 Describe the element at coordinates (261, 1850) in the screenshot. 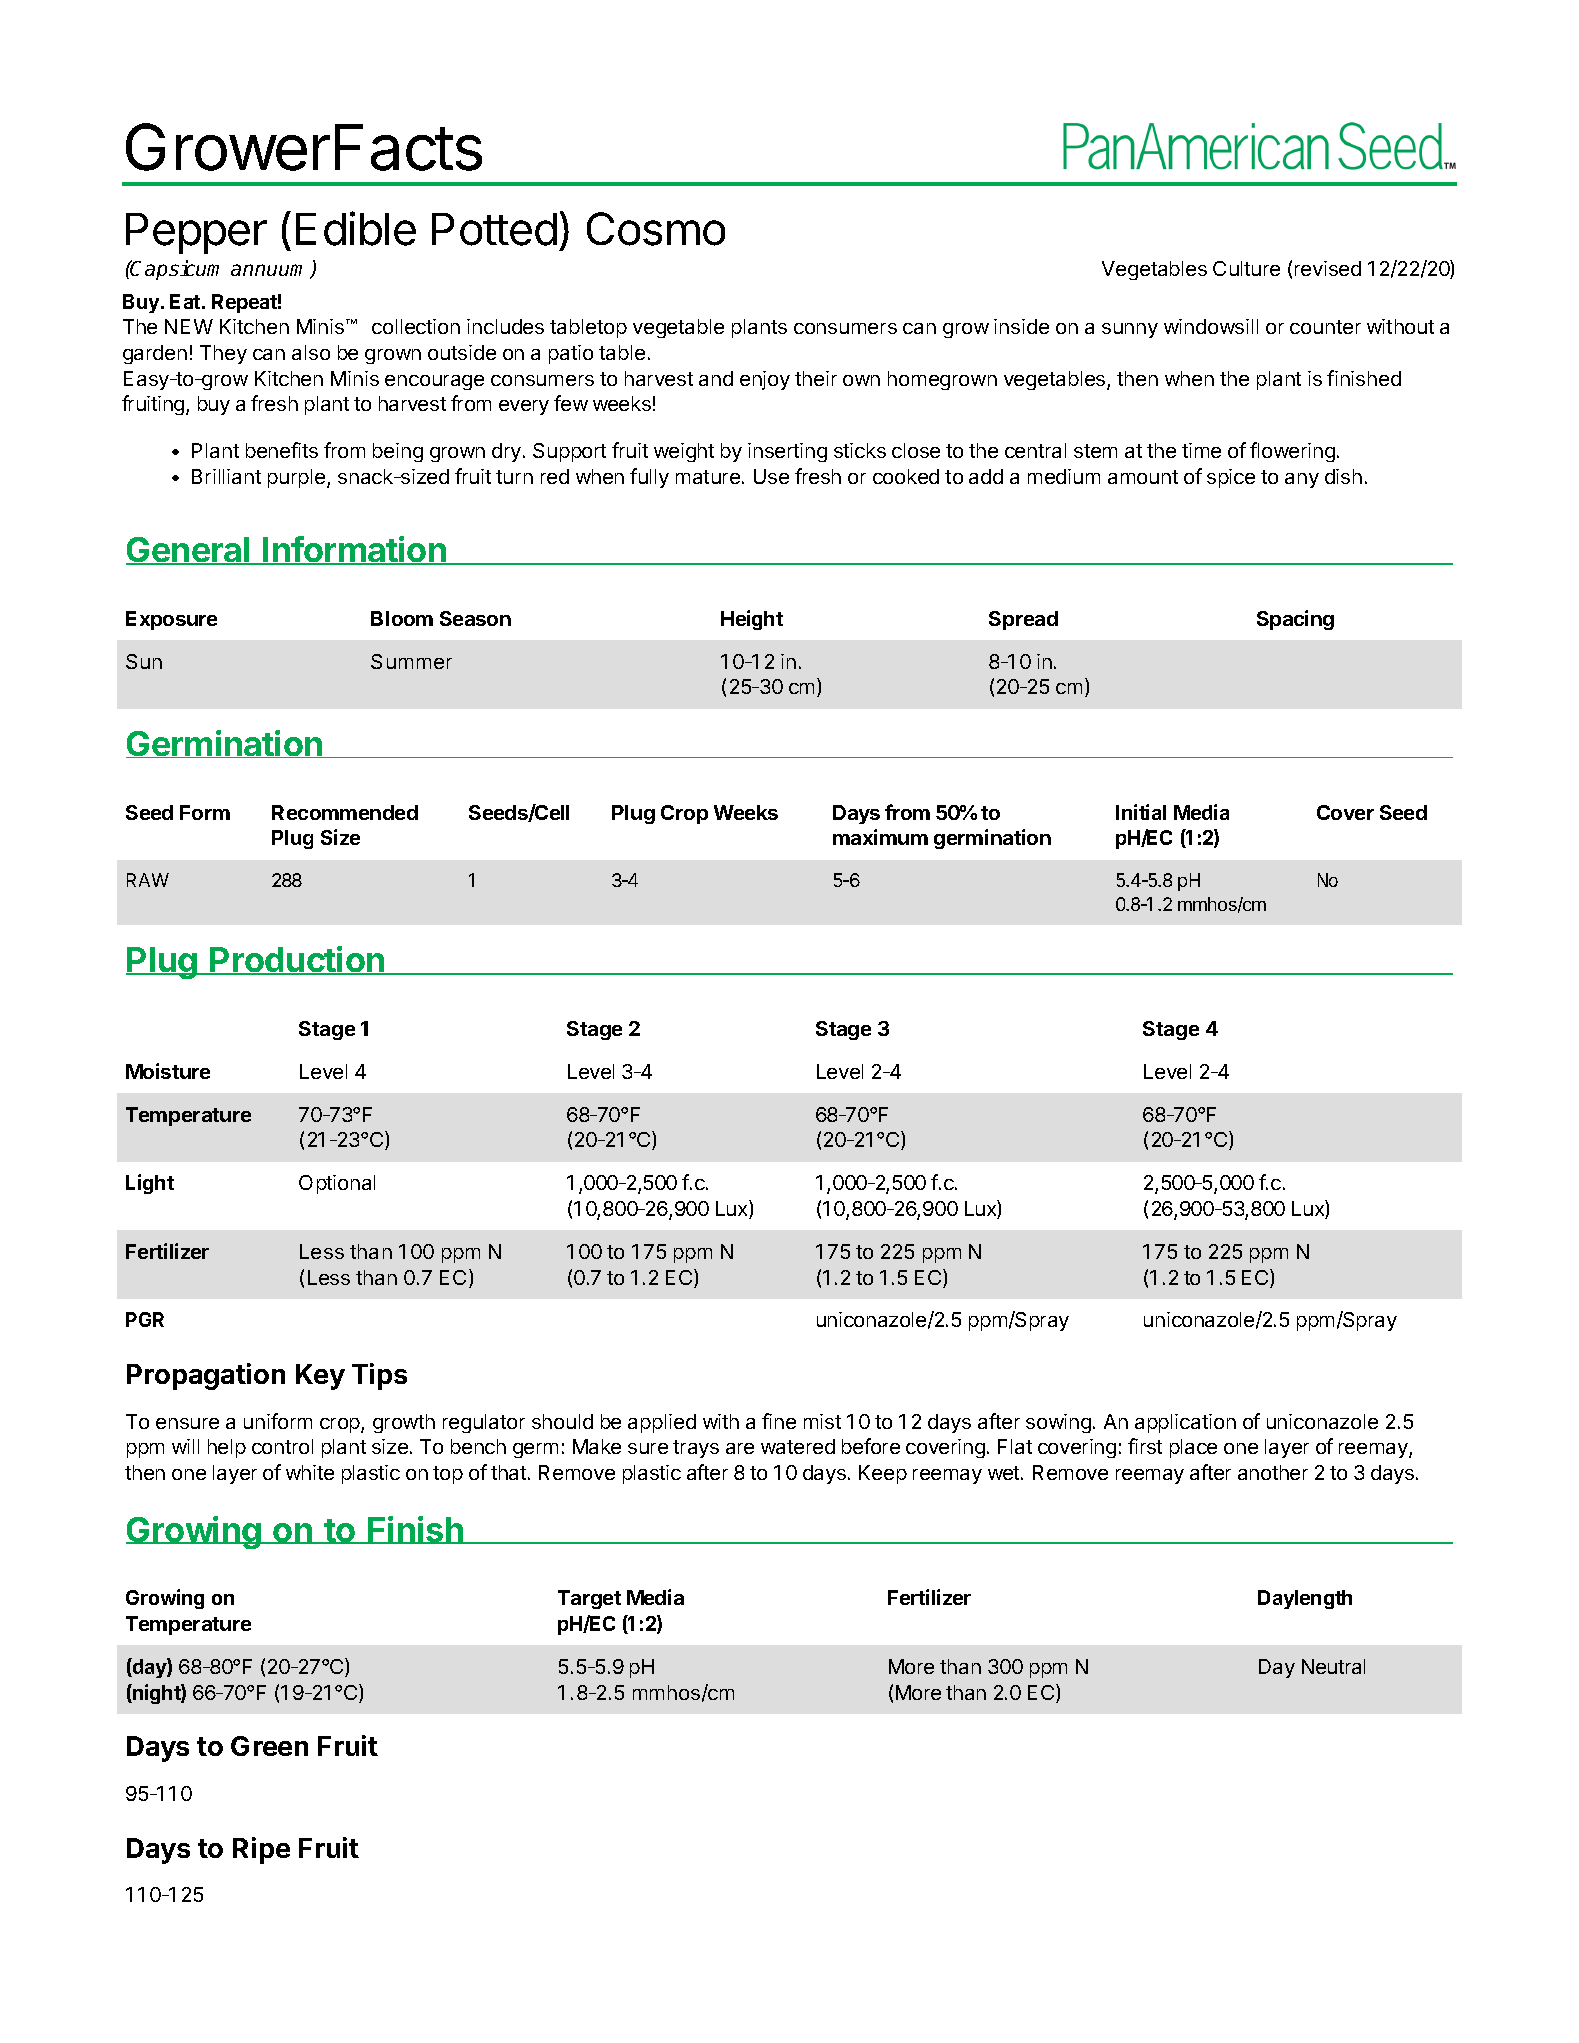

I see `Ripe` at that location.
